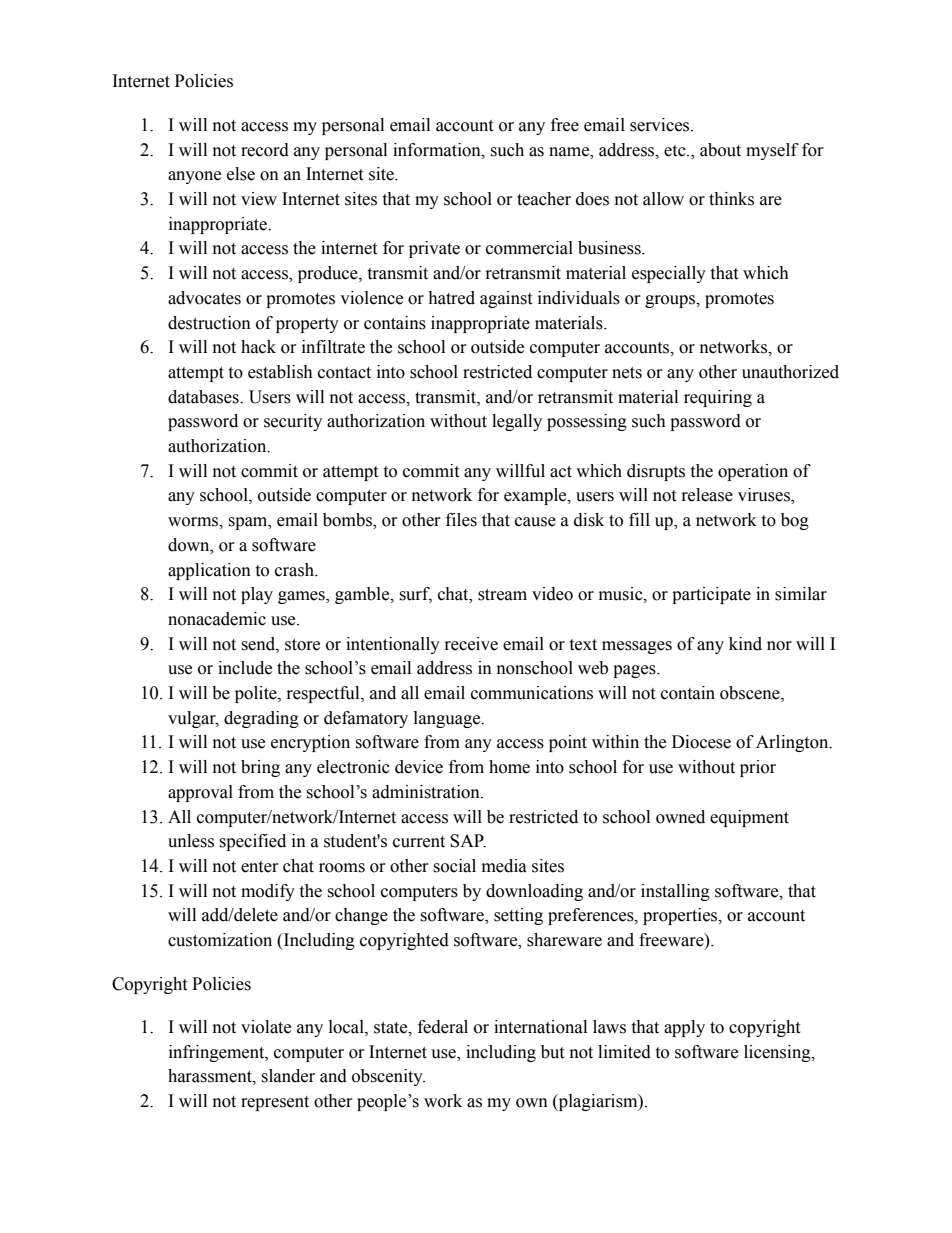 The width and height of the screenshot is (952, 1233). Describe the element at coordinates (288, 1076) in the screenshot. I see `slander` at that location.
